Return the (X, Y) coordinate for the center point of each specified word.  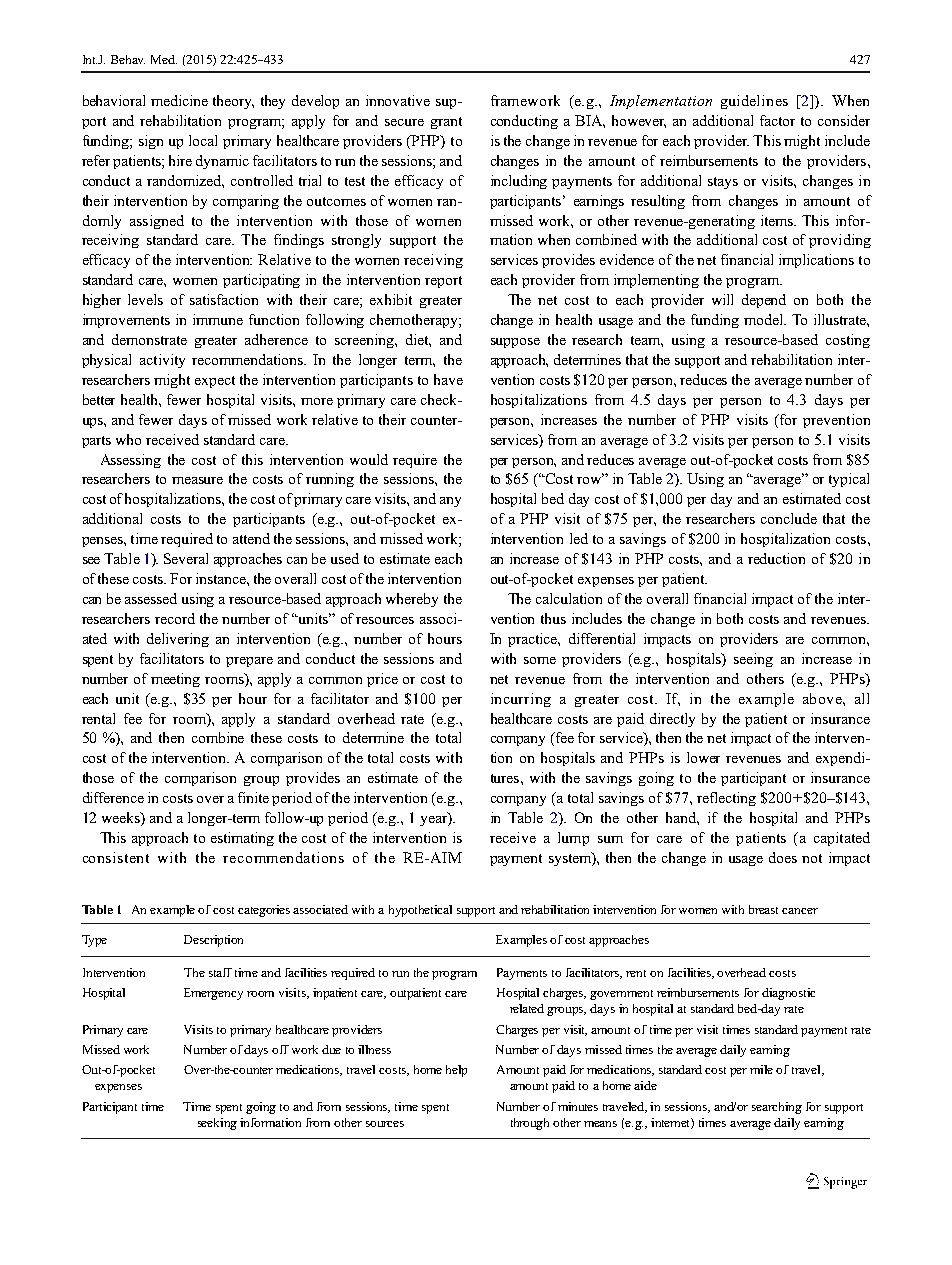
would (369, 459)
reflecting (726, 799)
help (456, 1071)
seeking (217, 1124)
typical (849, 480)
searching (777, 1108)
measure (197, 480)
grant (446, 123)
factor (777, 120)
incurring (521, 700)
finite (253, 797)
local (203, 140)
